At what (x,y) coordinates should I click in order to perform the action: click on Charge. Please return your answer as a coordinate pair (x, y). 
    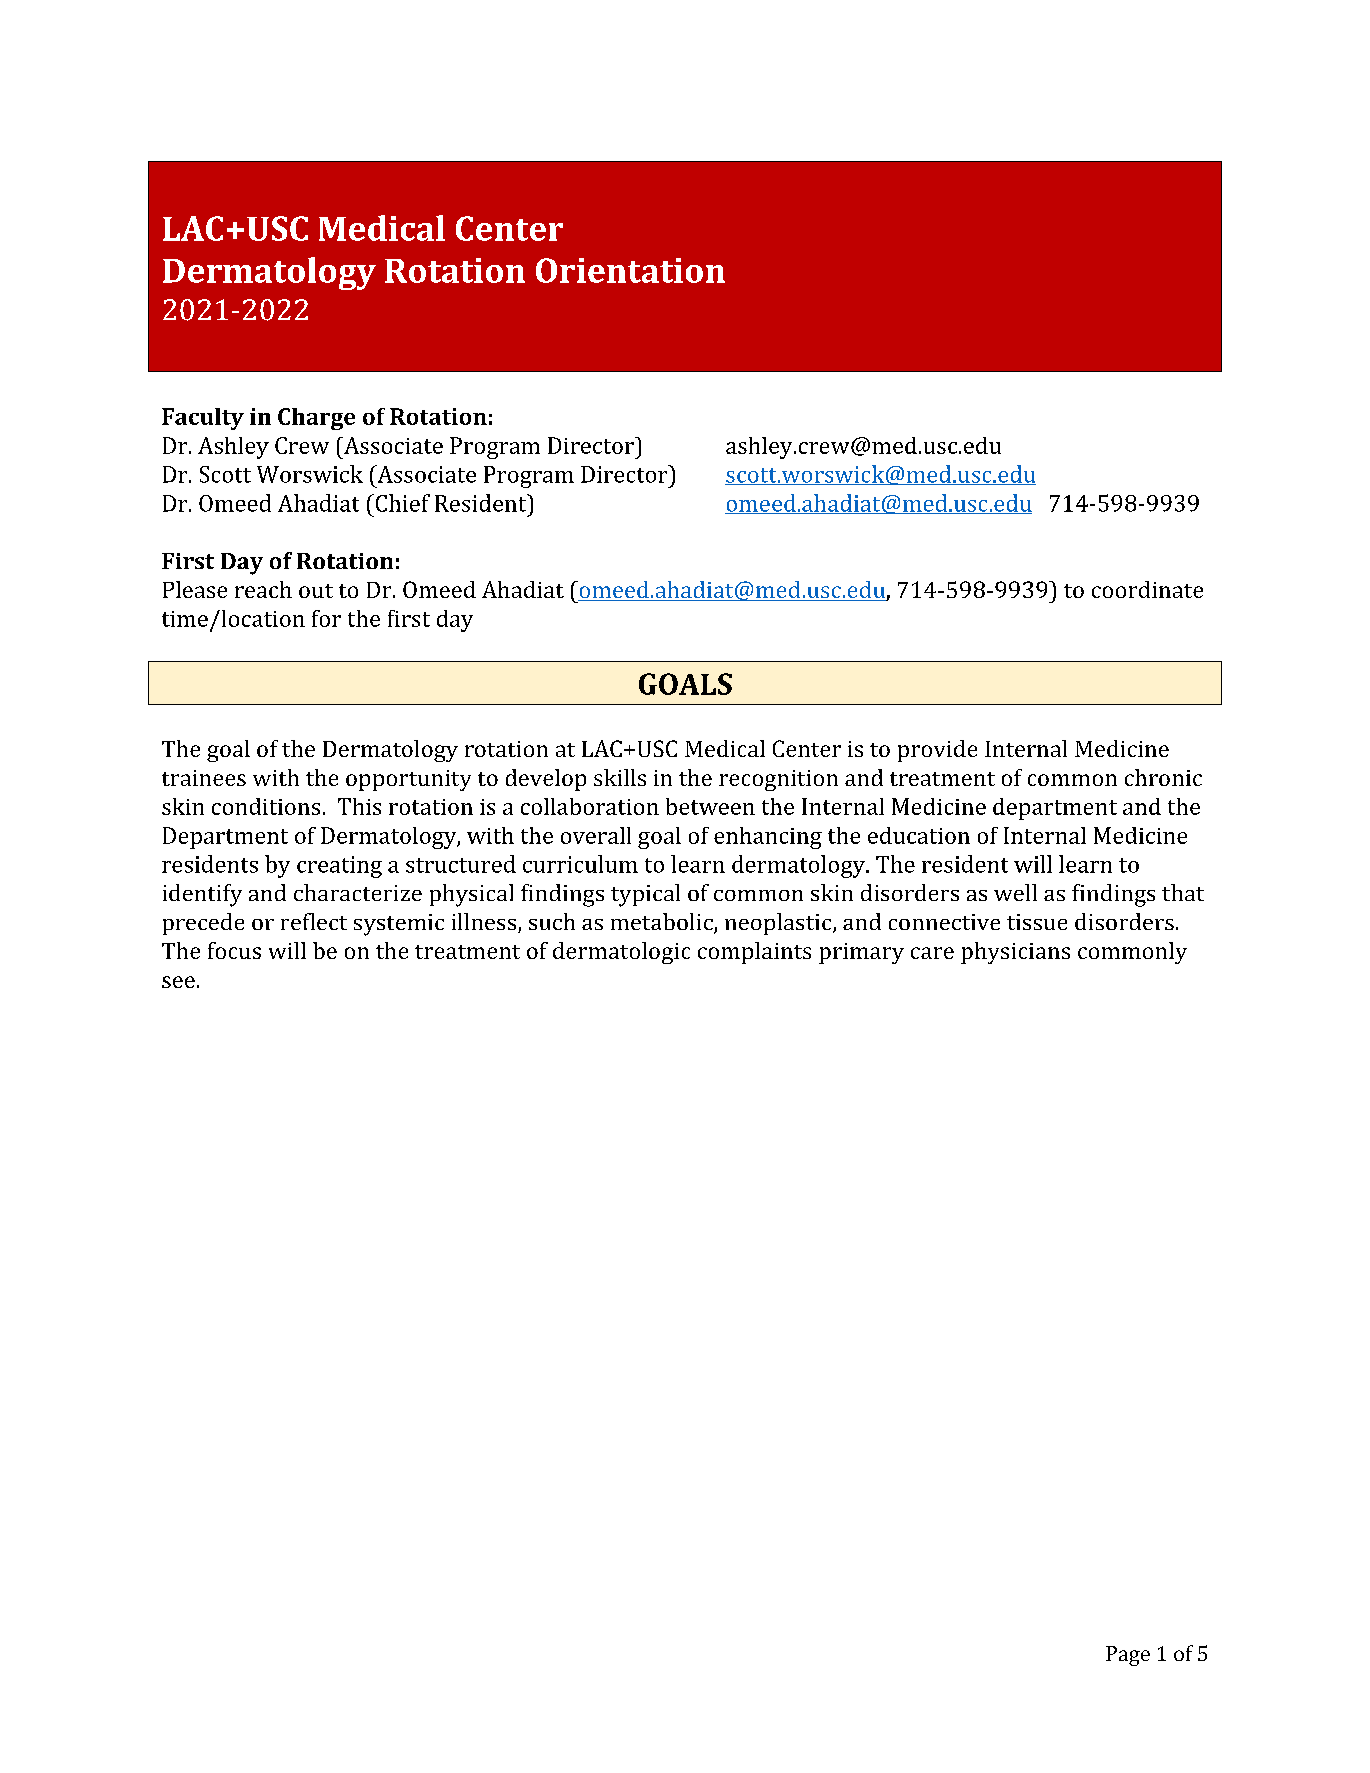
    Looking at the image, I should click on (316, 419).
